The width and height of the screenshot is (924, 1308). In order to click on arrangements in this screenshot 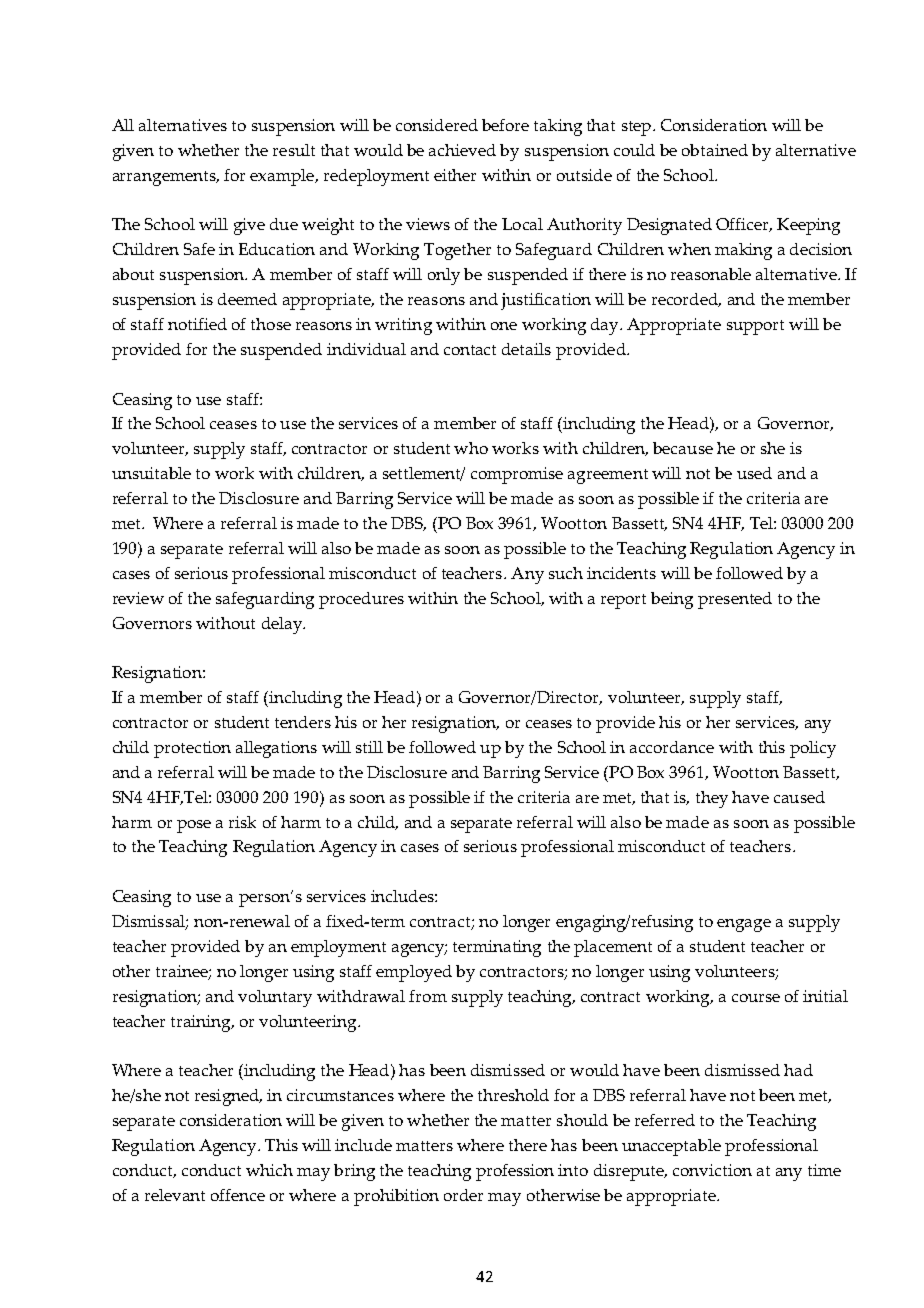, I will do `click(165, 178)`.
